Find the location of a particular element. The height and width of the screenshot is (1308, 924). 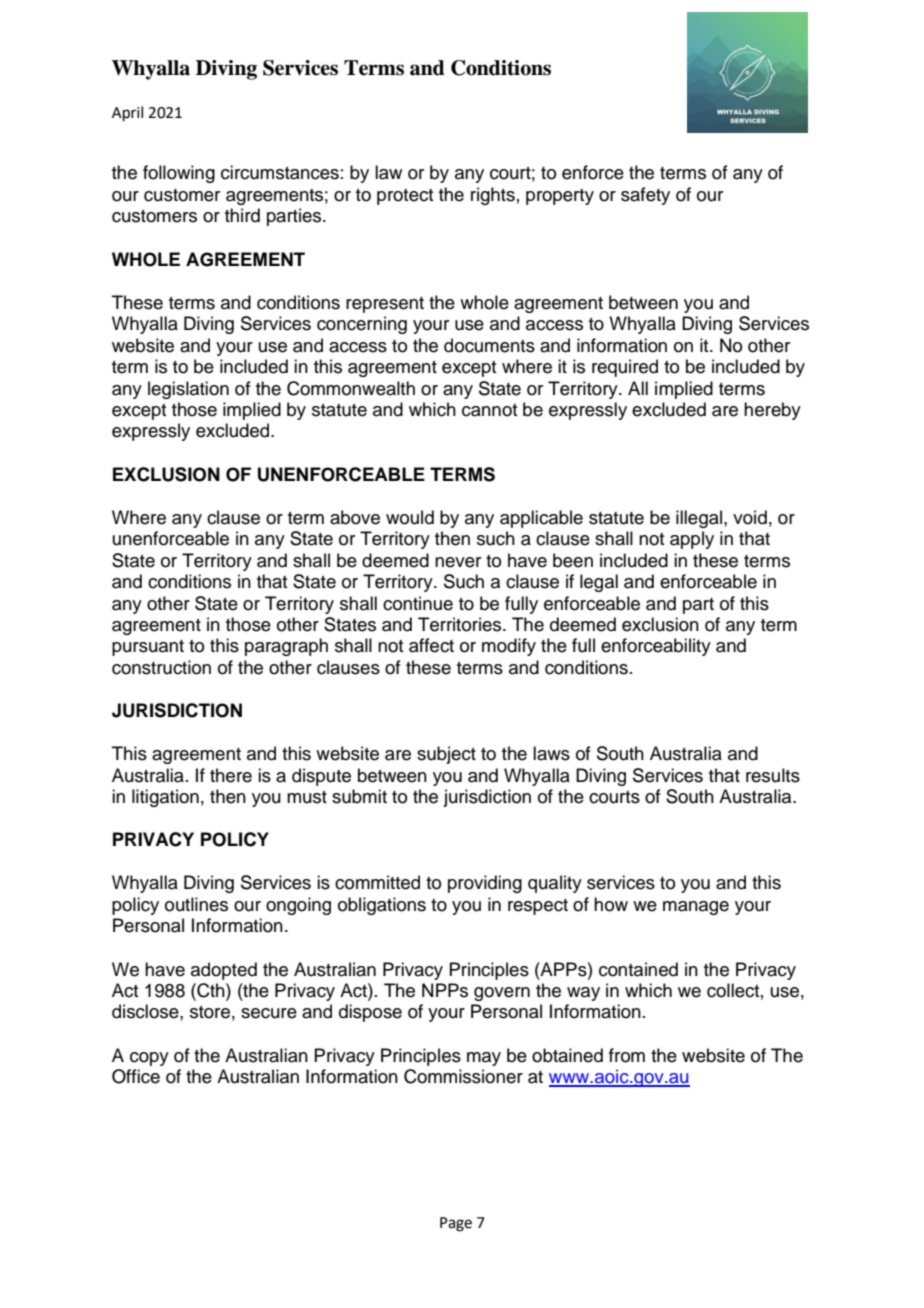

legislation is located at coordinates (188, 390).
